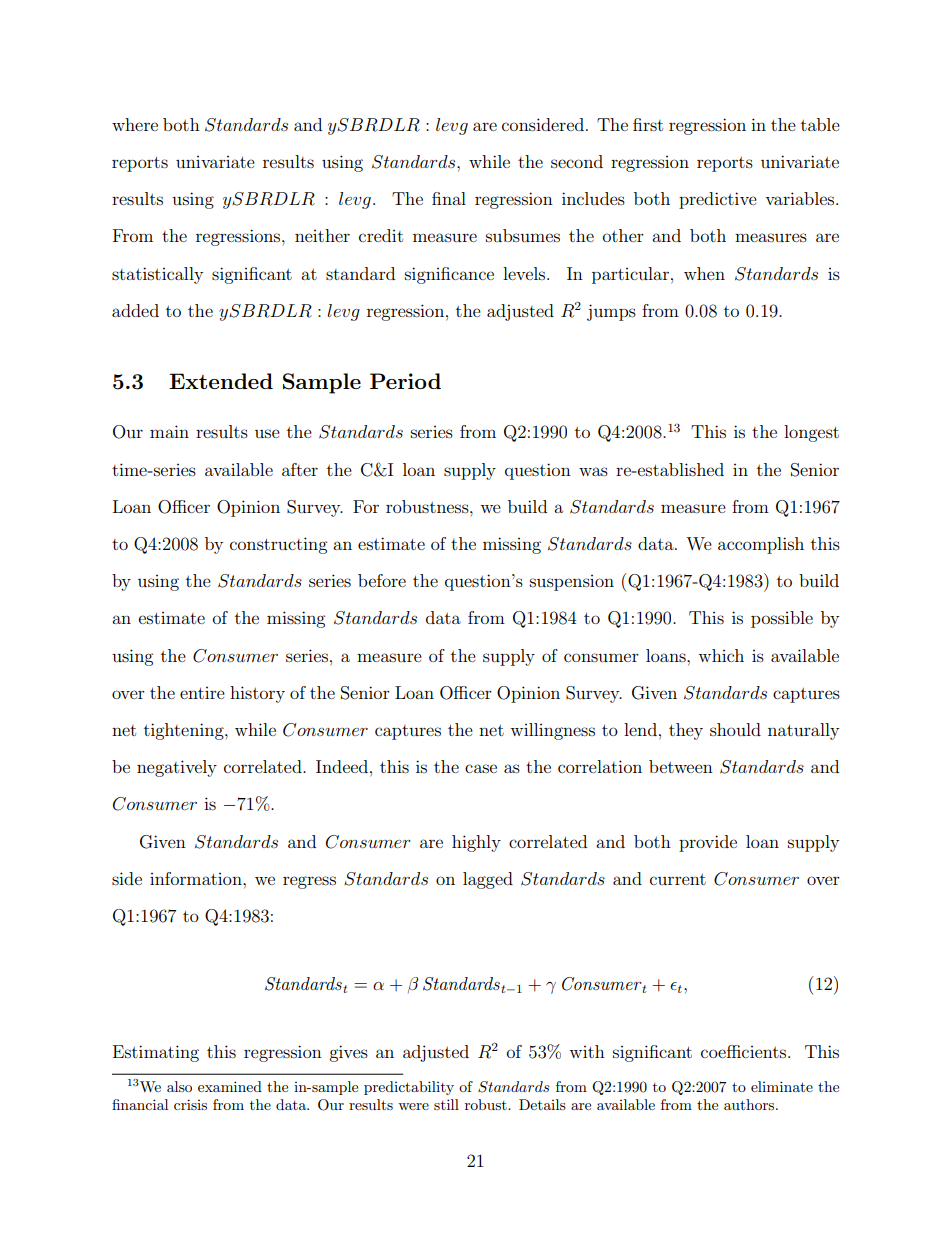 The image size is (952, 1233). Describe the element at coordinates (718, 200) in the document. I see `predictive` at that location.
